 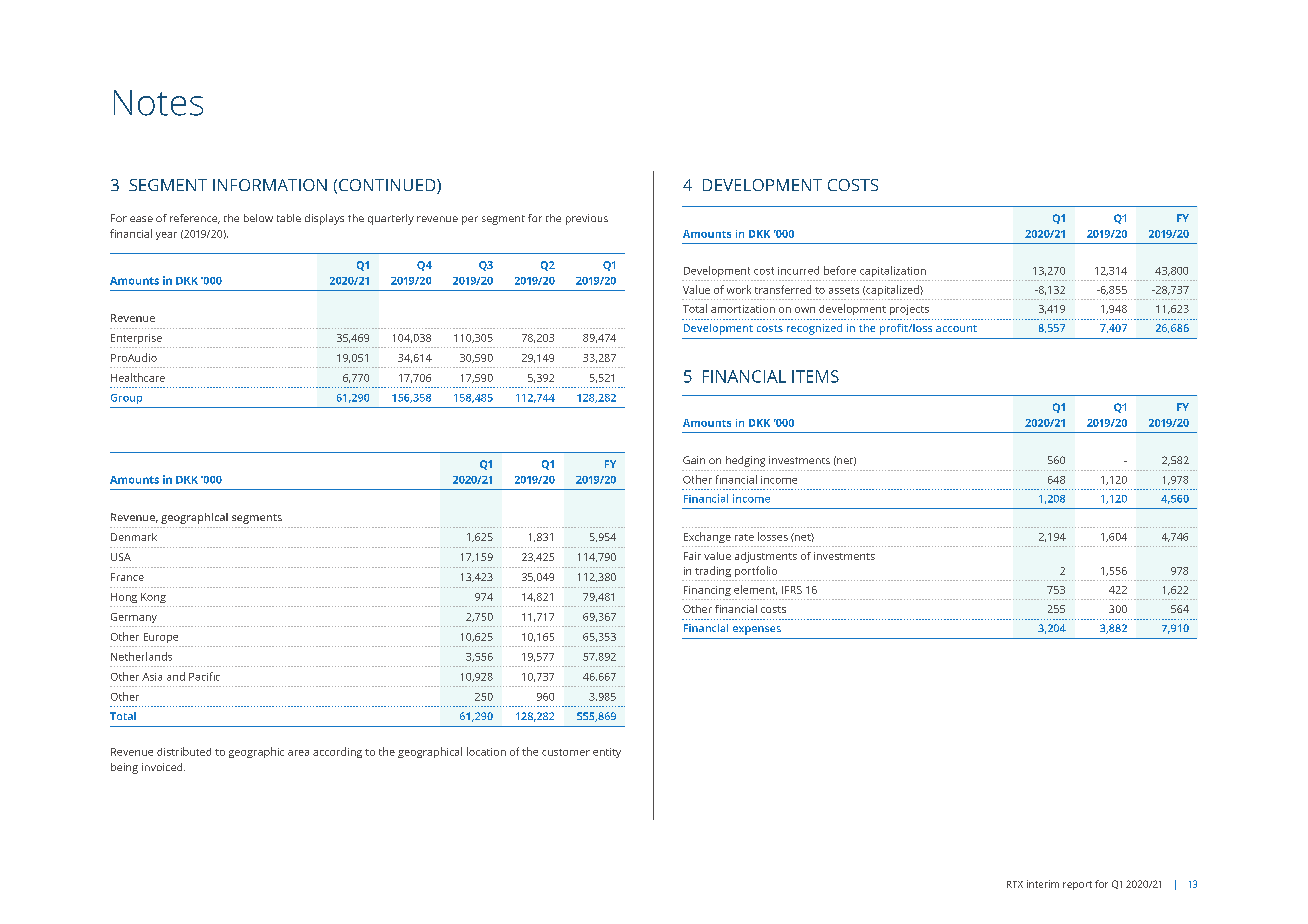 I want to click on Notes, so click(x=158, y=103).
